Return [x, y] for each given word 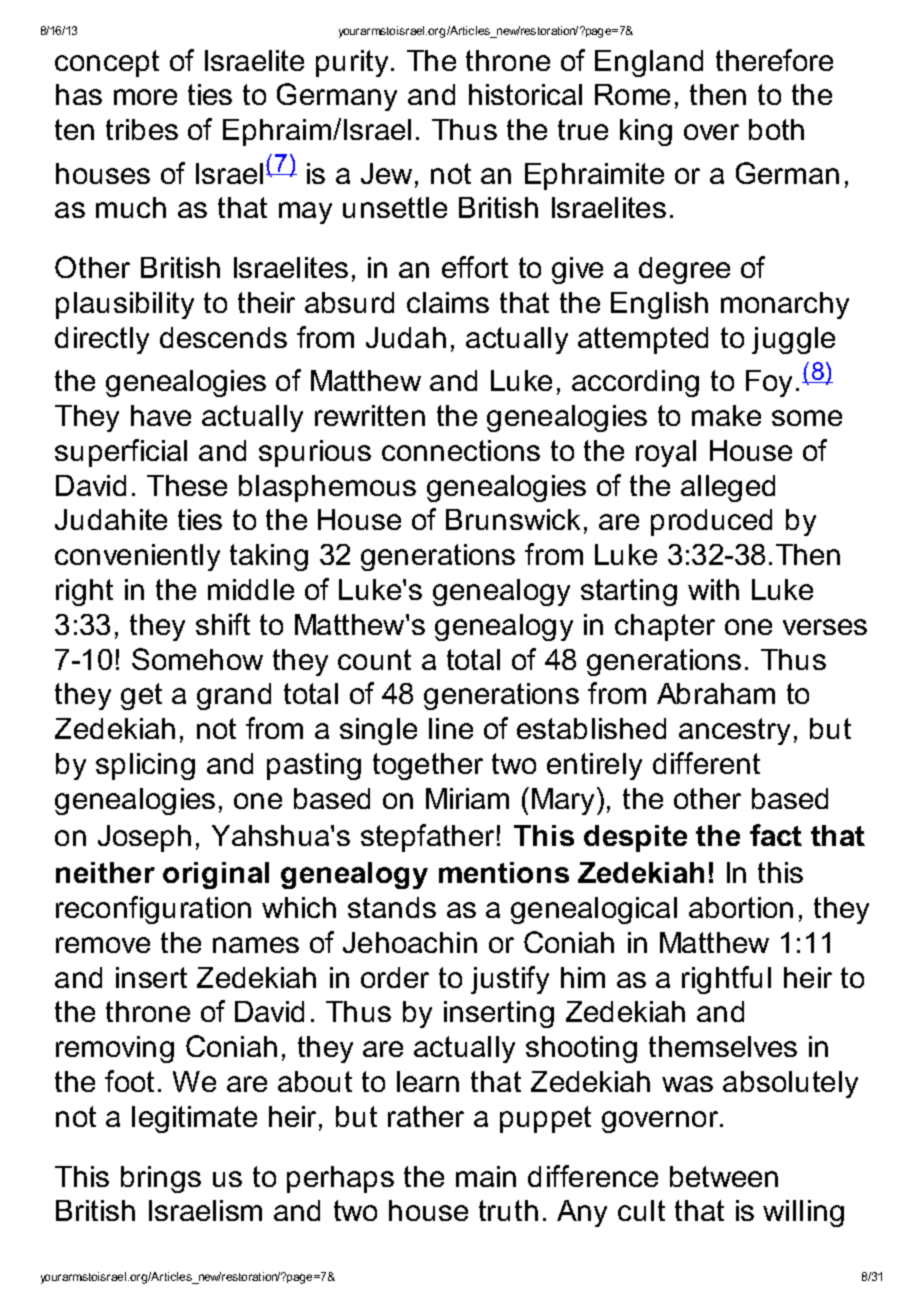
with [713, 589]
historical [525, 94]
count [374, 659]
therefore [774, 60]
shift [223, 624]
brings [161, 1179]
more [145, 97]
